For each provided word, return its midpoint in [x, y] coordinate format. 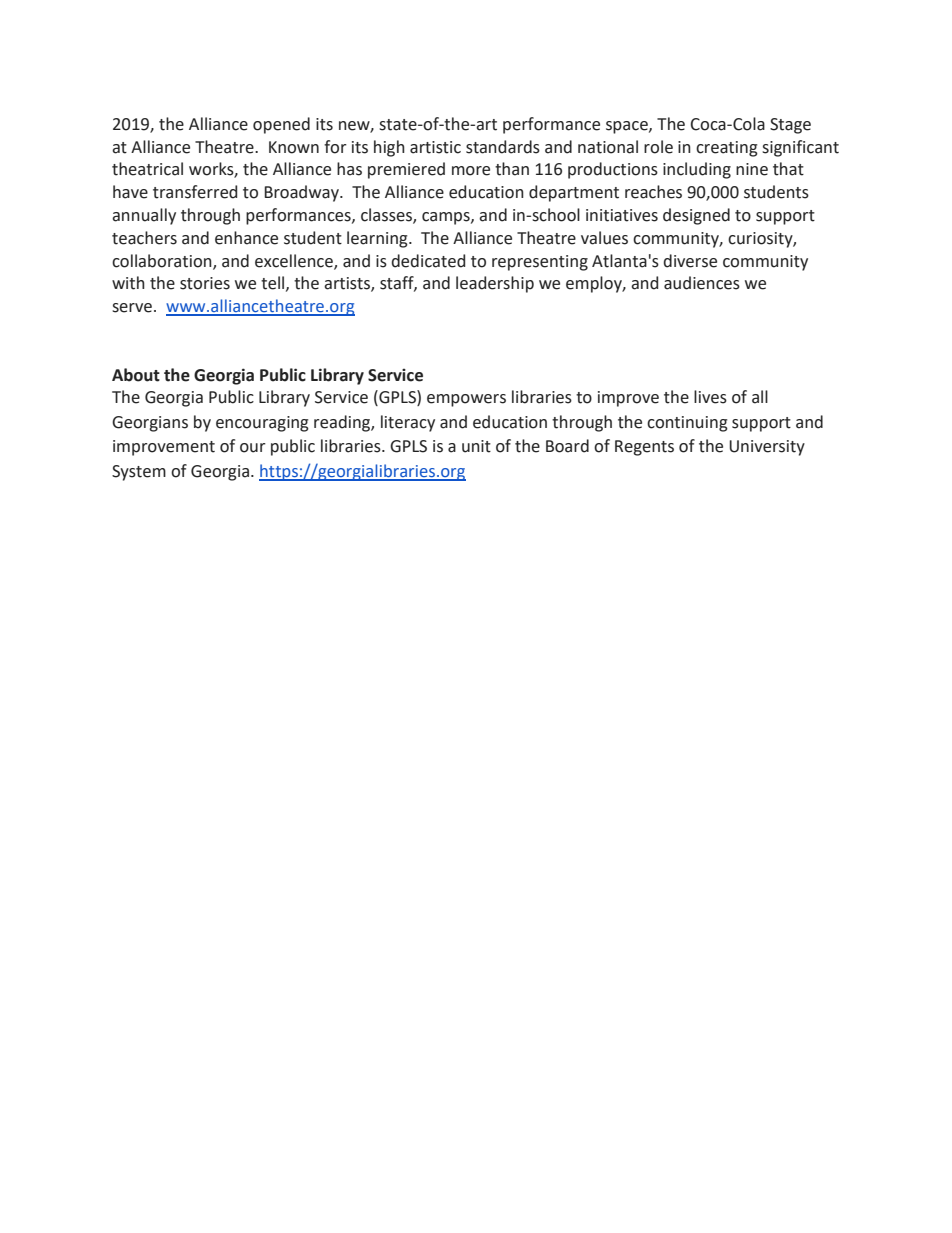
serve [132, 308]
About [136, 375]
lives [710, 397]
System [139, 473]
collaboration [163, 261]
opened [281, 125]
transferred [195, 192]
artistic [435, 147]
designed [696, 216]
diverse [690, 261]
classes [387, 216]
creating [727, 149]
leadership [495, 284]
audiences [702, 283]
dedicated [428, 261]
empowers [466, 400]
